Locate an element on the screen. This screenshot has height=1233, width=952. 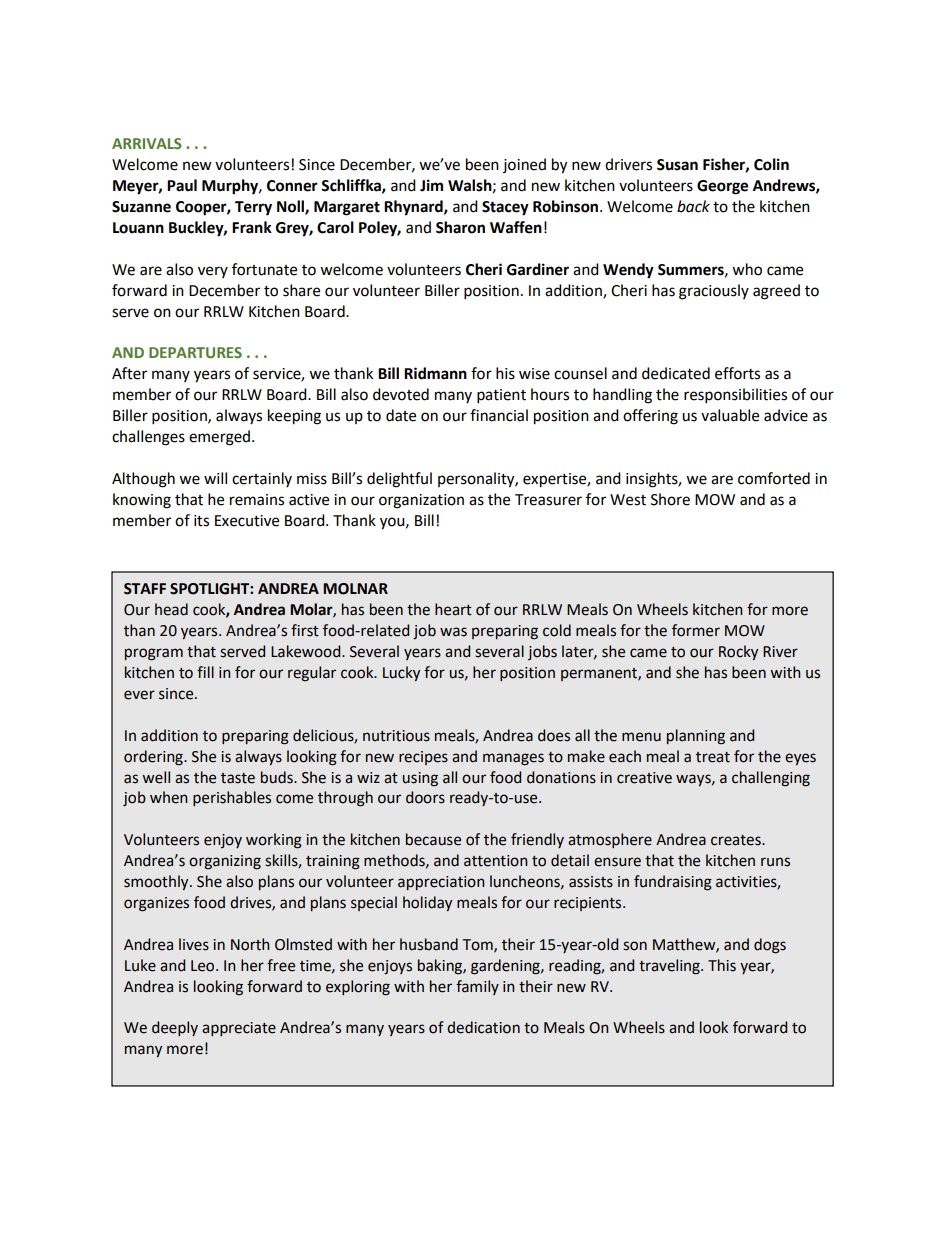
valuable is located at coordinates (730, 415).
